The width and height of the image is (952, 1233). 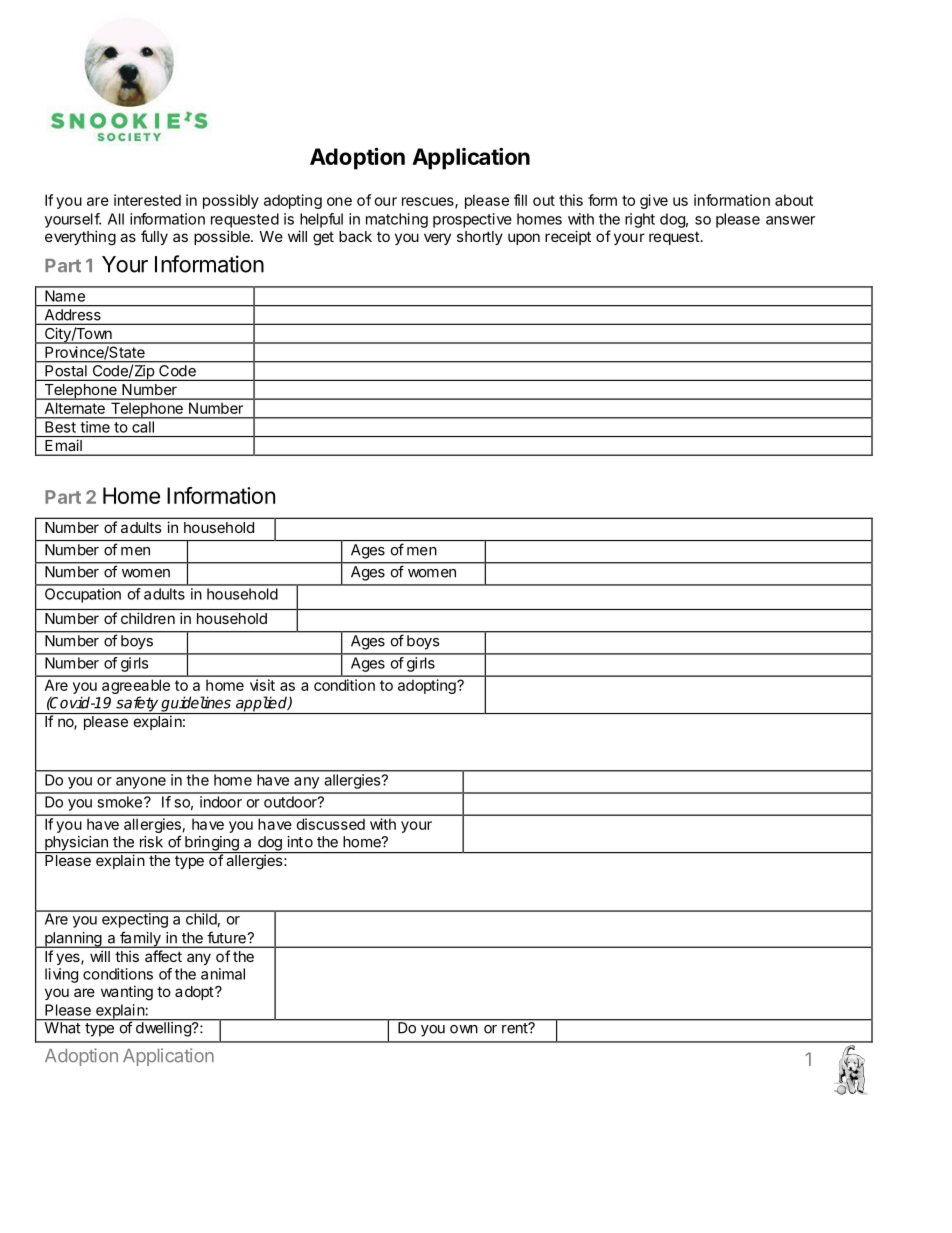 What do you see at coordinates (154, 237) in the image?
I see `fully` at bounding box center [154, 237].
